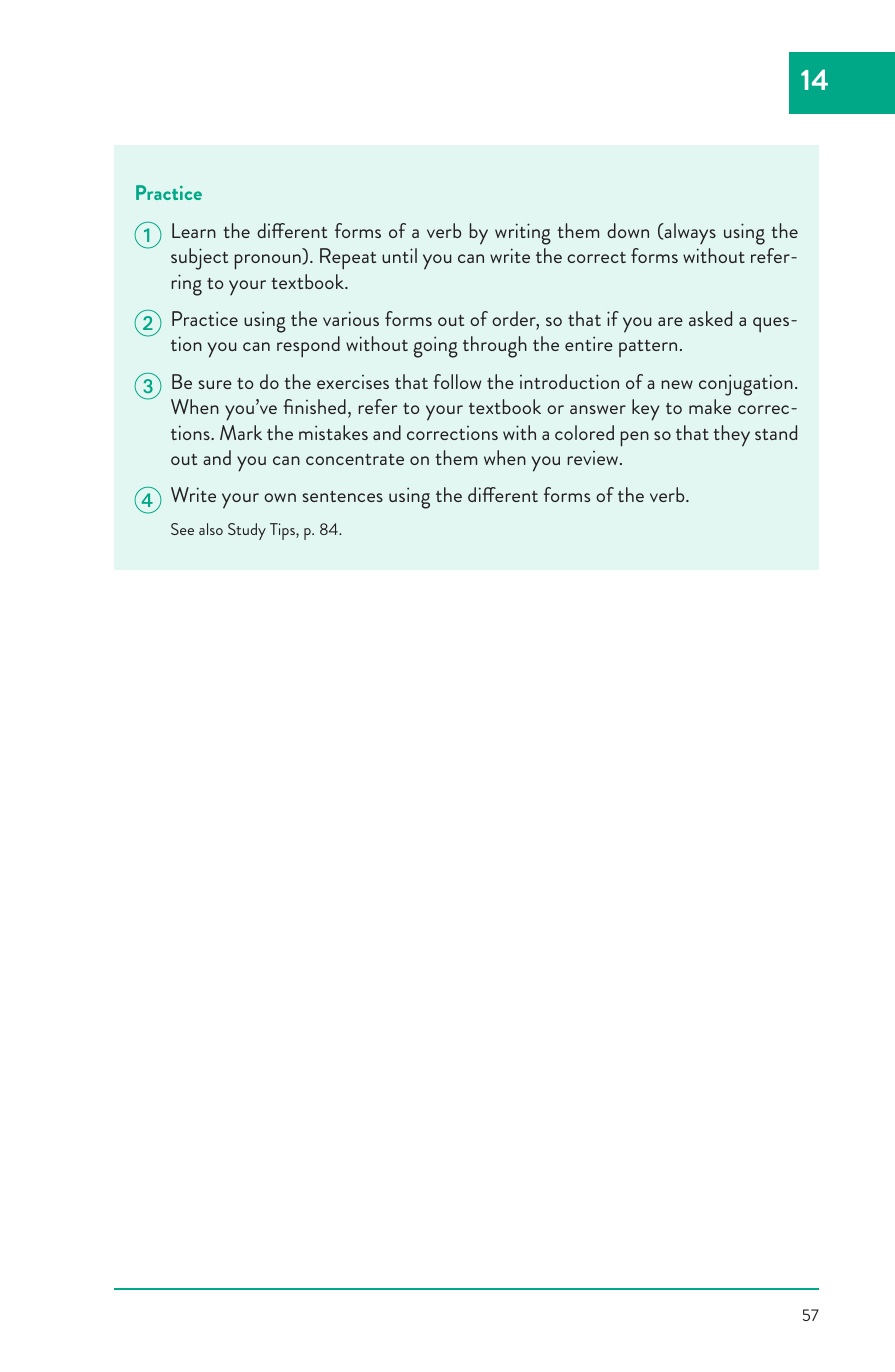 The width and height of the screenshot is (895, 1372). Describe the element at coordinates (731, 436) in the screenshot. I see `they` at that location.
